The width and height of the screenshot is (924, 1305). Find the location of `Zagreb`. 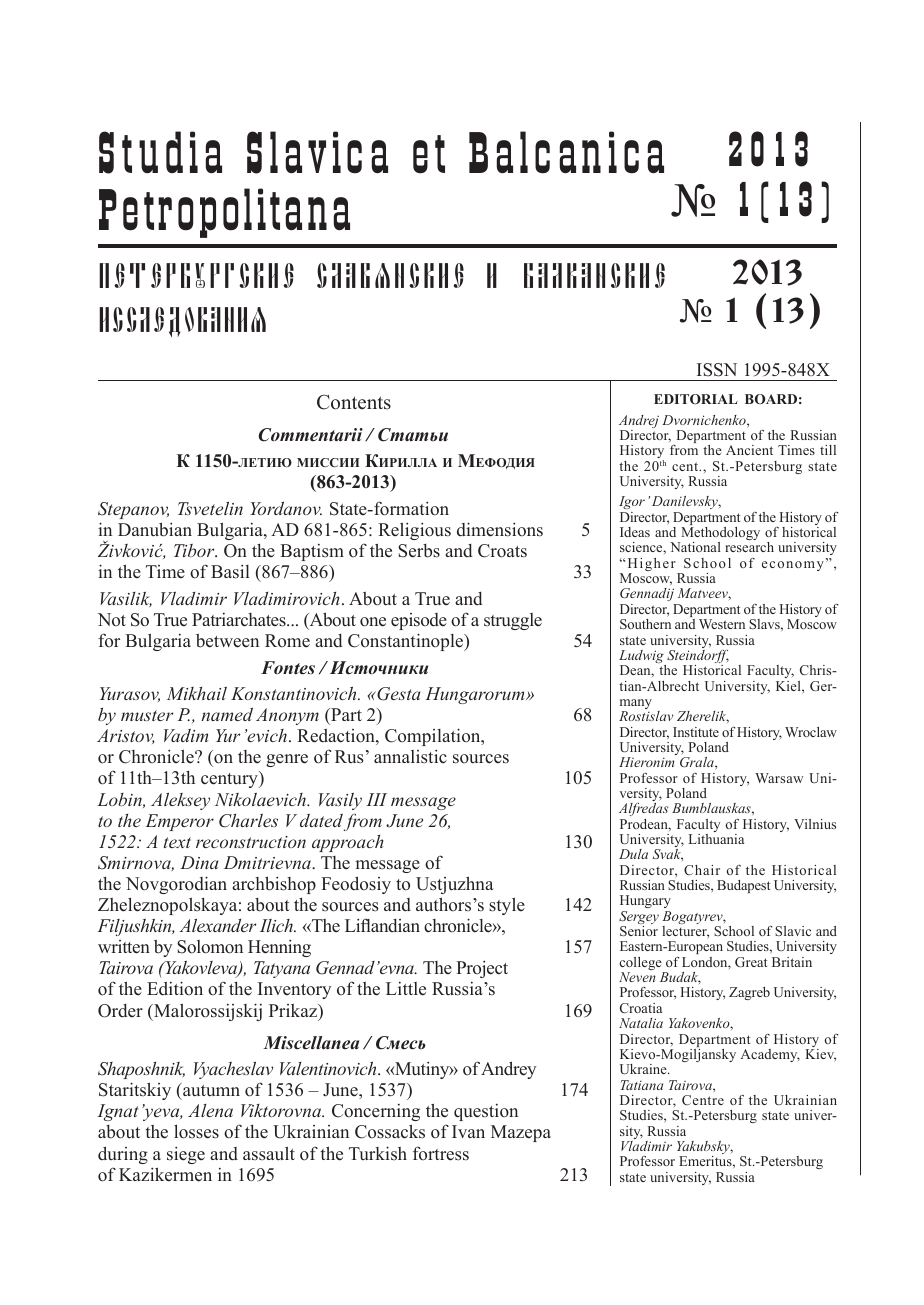

Zagreb is located at coordinates (749, 993).
